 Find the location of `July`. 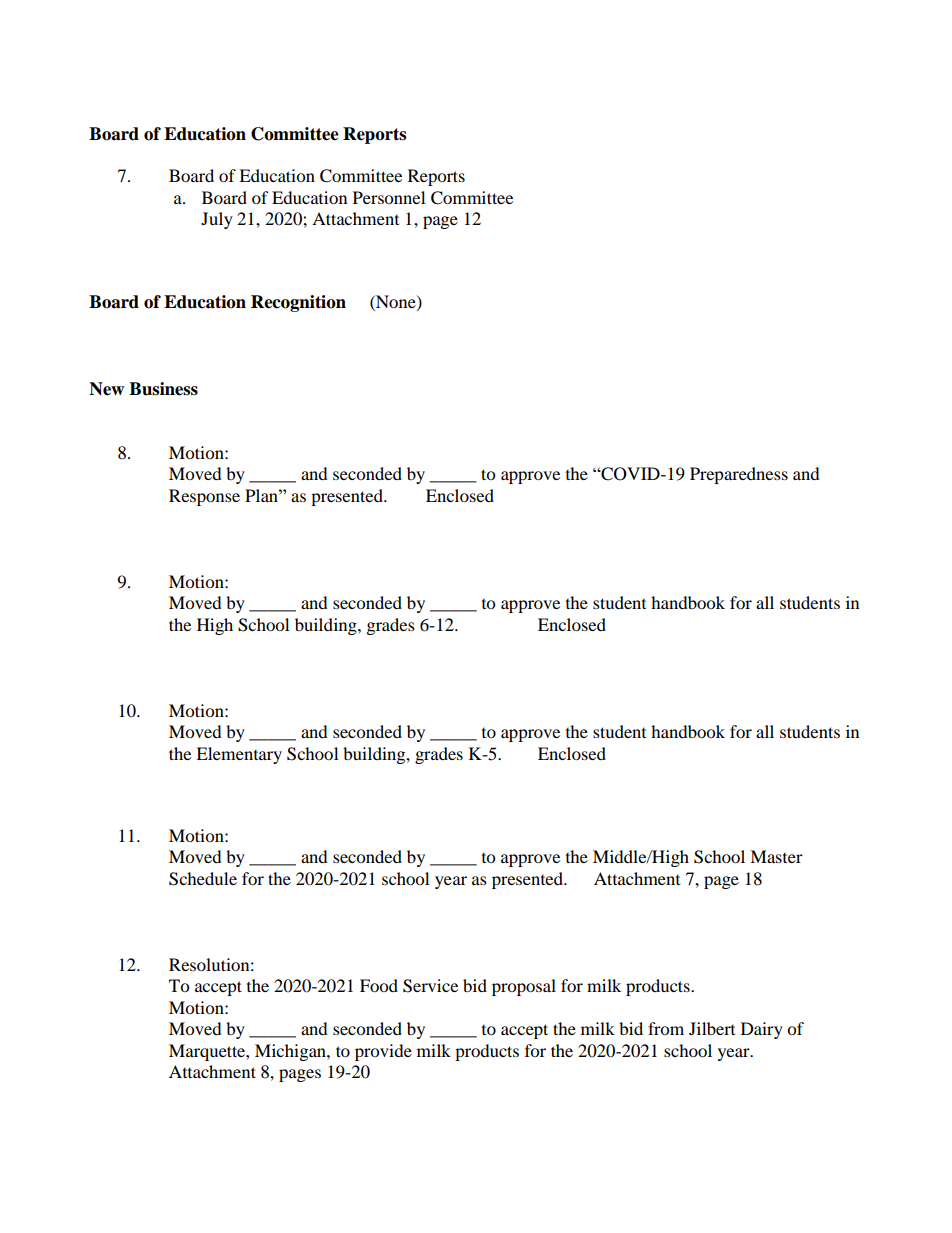

July is located at coordinates (217, 220).
